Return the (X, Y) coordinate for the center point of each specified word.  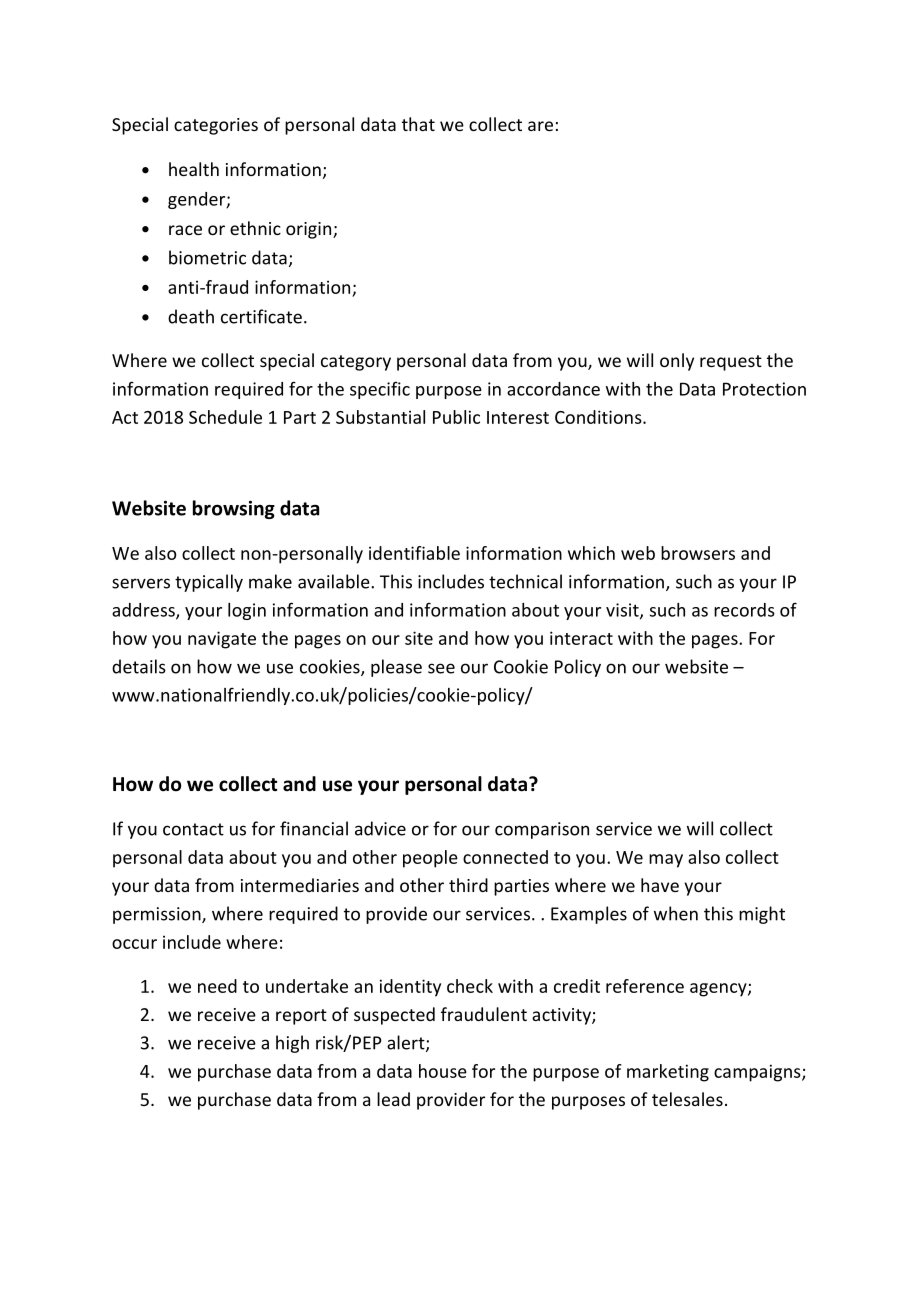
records (744, 610)
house (443, 1071)
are (540, 126)
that (418, 124)
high (292, 1044)
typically (209, 583)
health (194, 169)
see (441, 668)
